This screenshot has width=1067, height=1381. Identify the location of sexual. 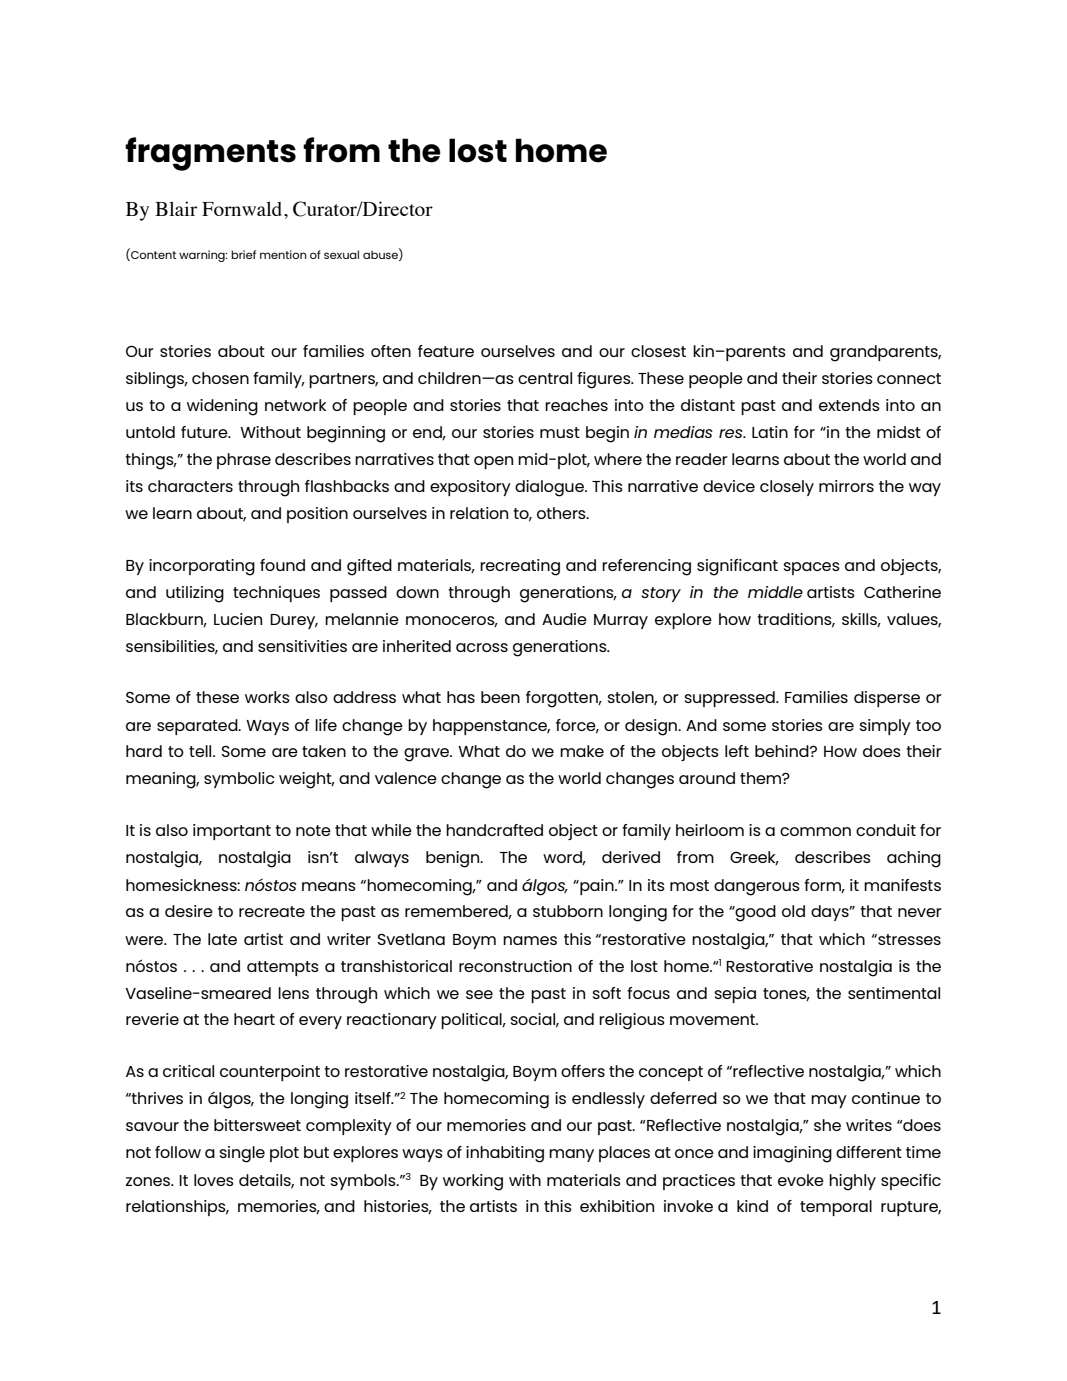
(341, 254).
